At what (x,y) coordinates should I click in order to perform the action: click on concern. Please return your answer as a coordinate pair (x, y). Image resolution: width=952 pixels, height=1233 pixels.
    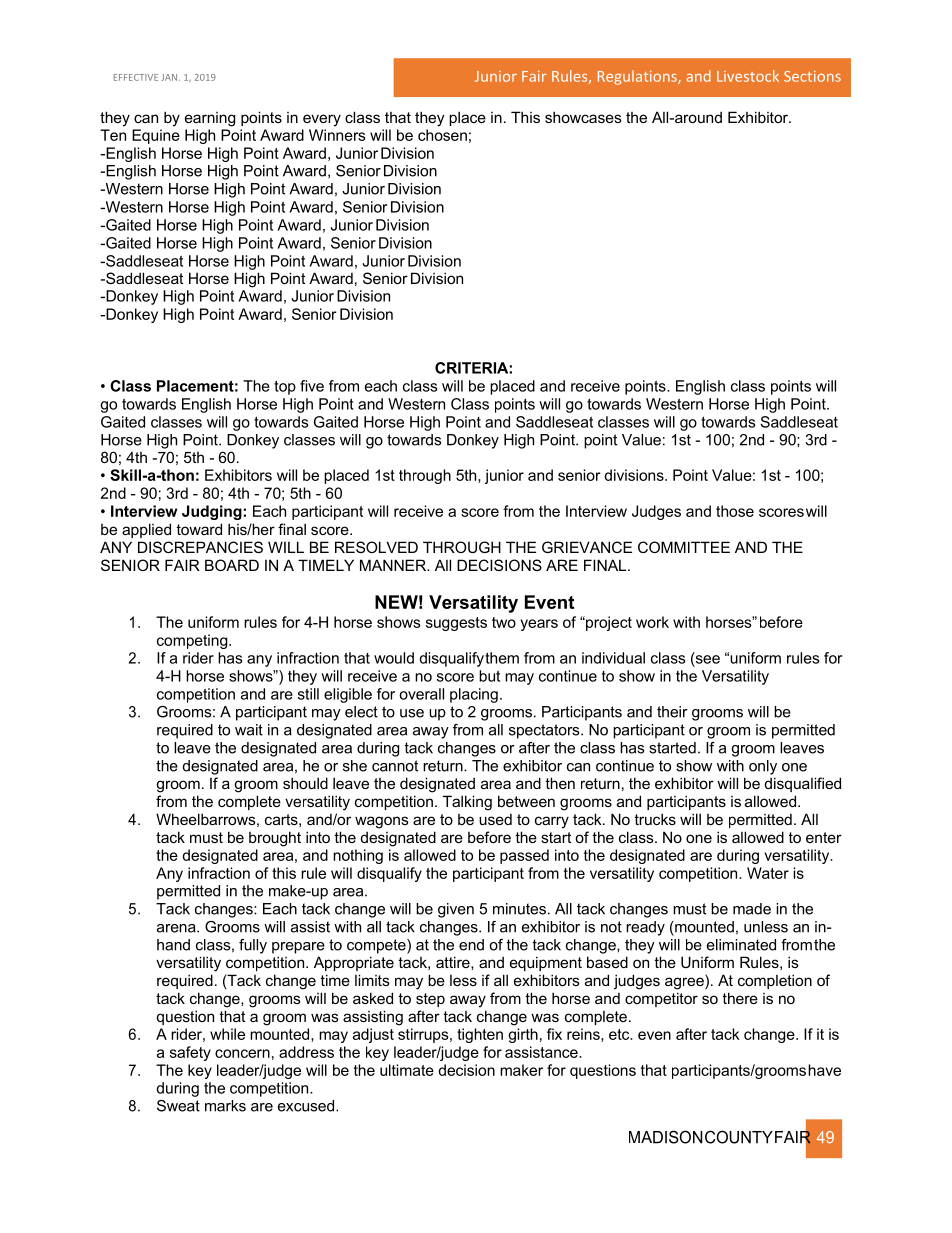
    Looking at the image, I should click on (242, 1053).
